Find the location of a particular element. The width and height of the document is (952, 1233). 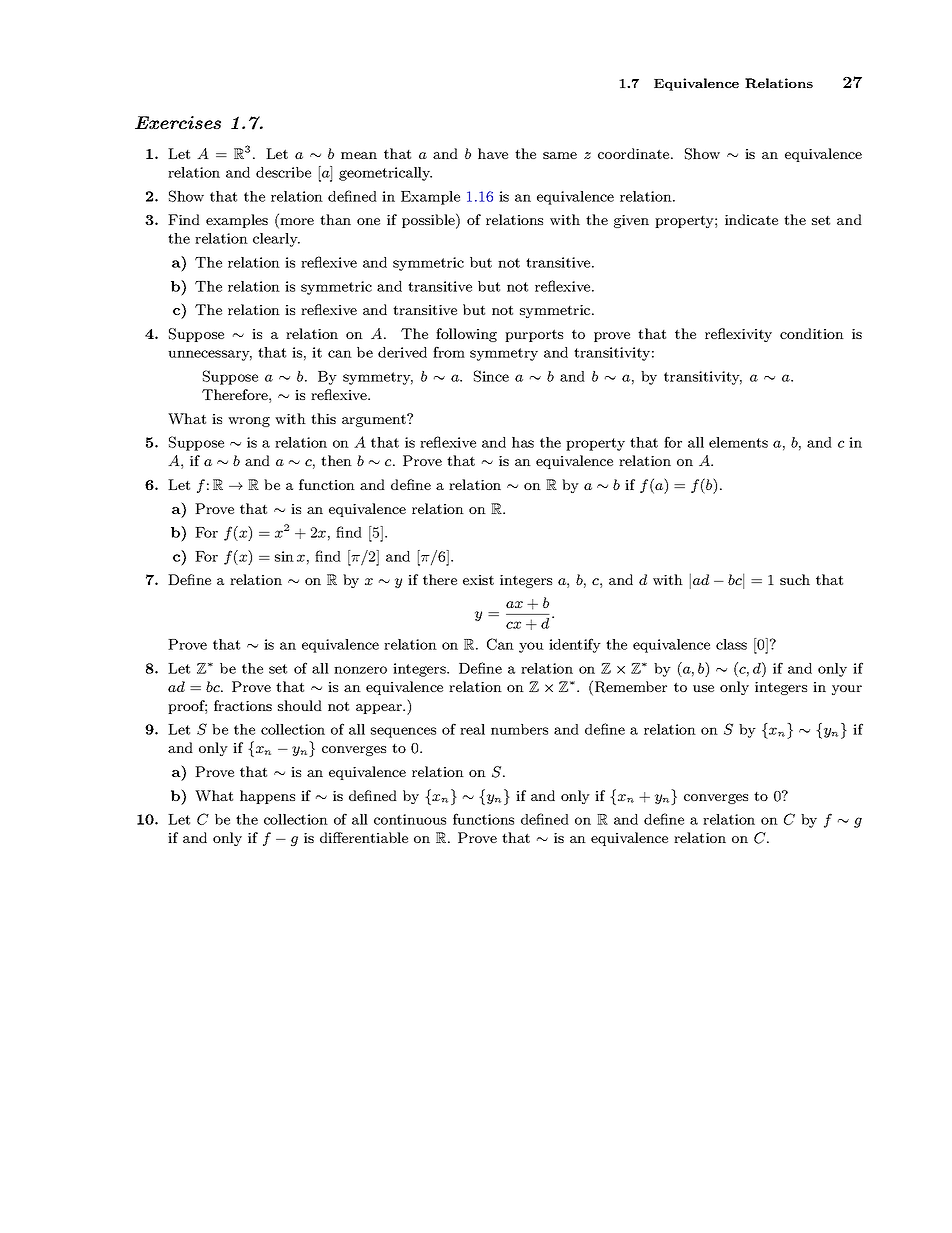

coordinate is located at coordinates (635, 153).
